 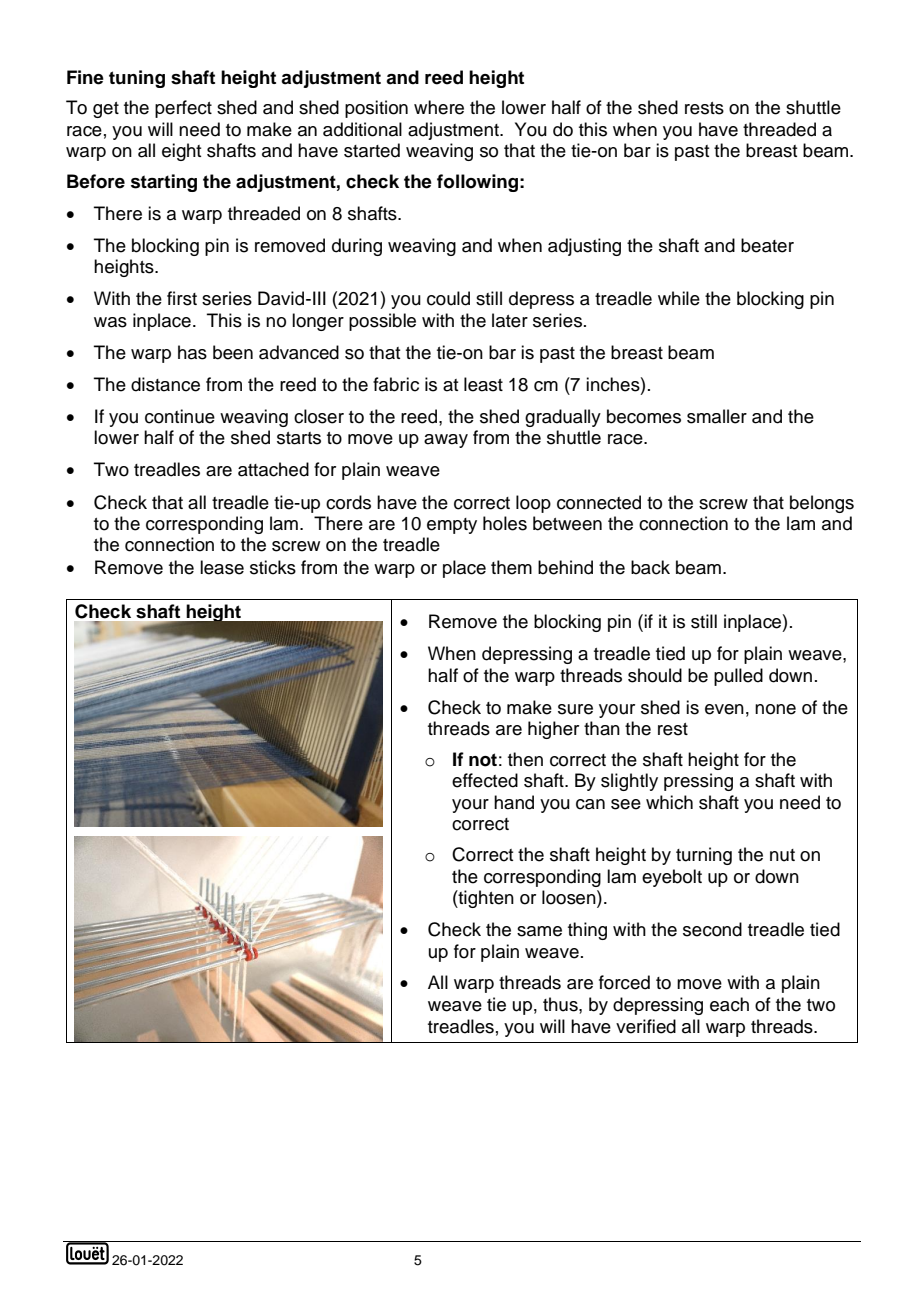 What do you see at coordinates (650, 567) in the screenshot?
I see `back` at bounding box center [650, 567].
